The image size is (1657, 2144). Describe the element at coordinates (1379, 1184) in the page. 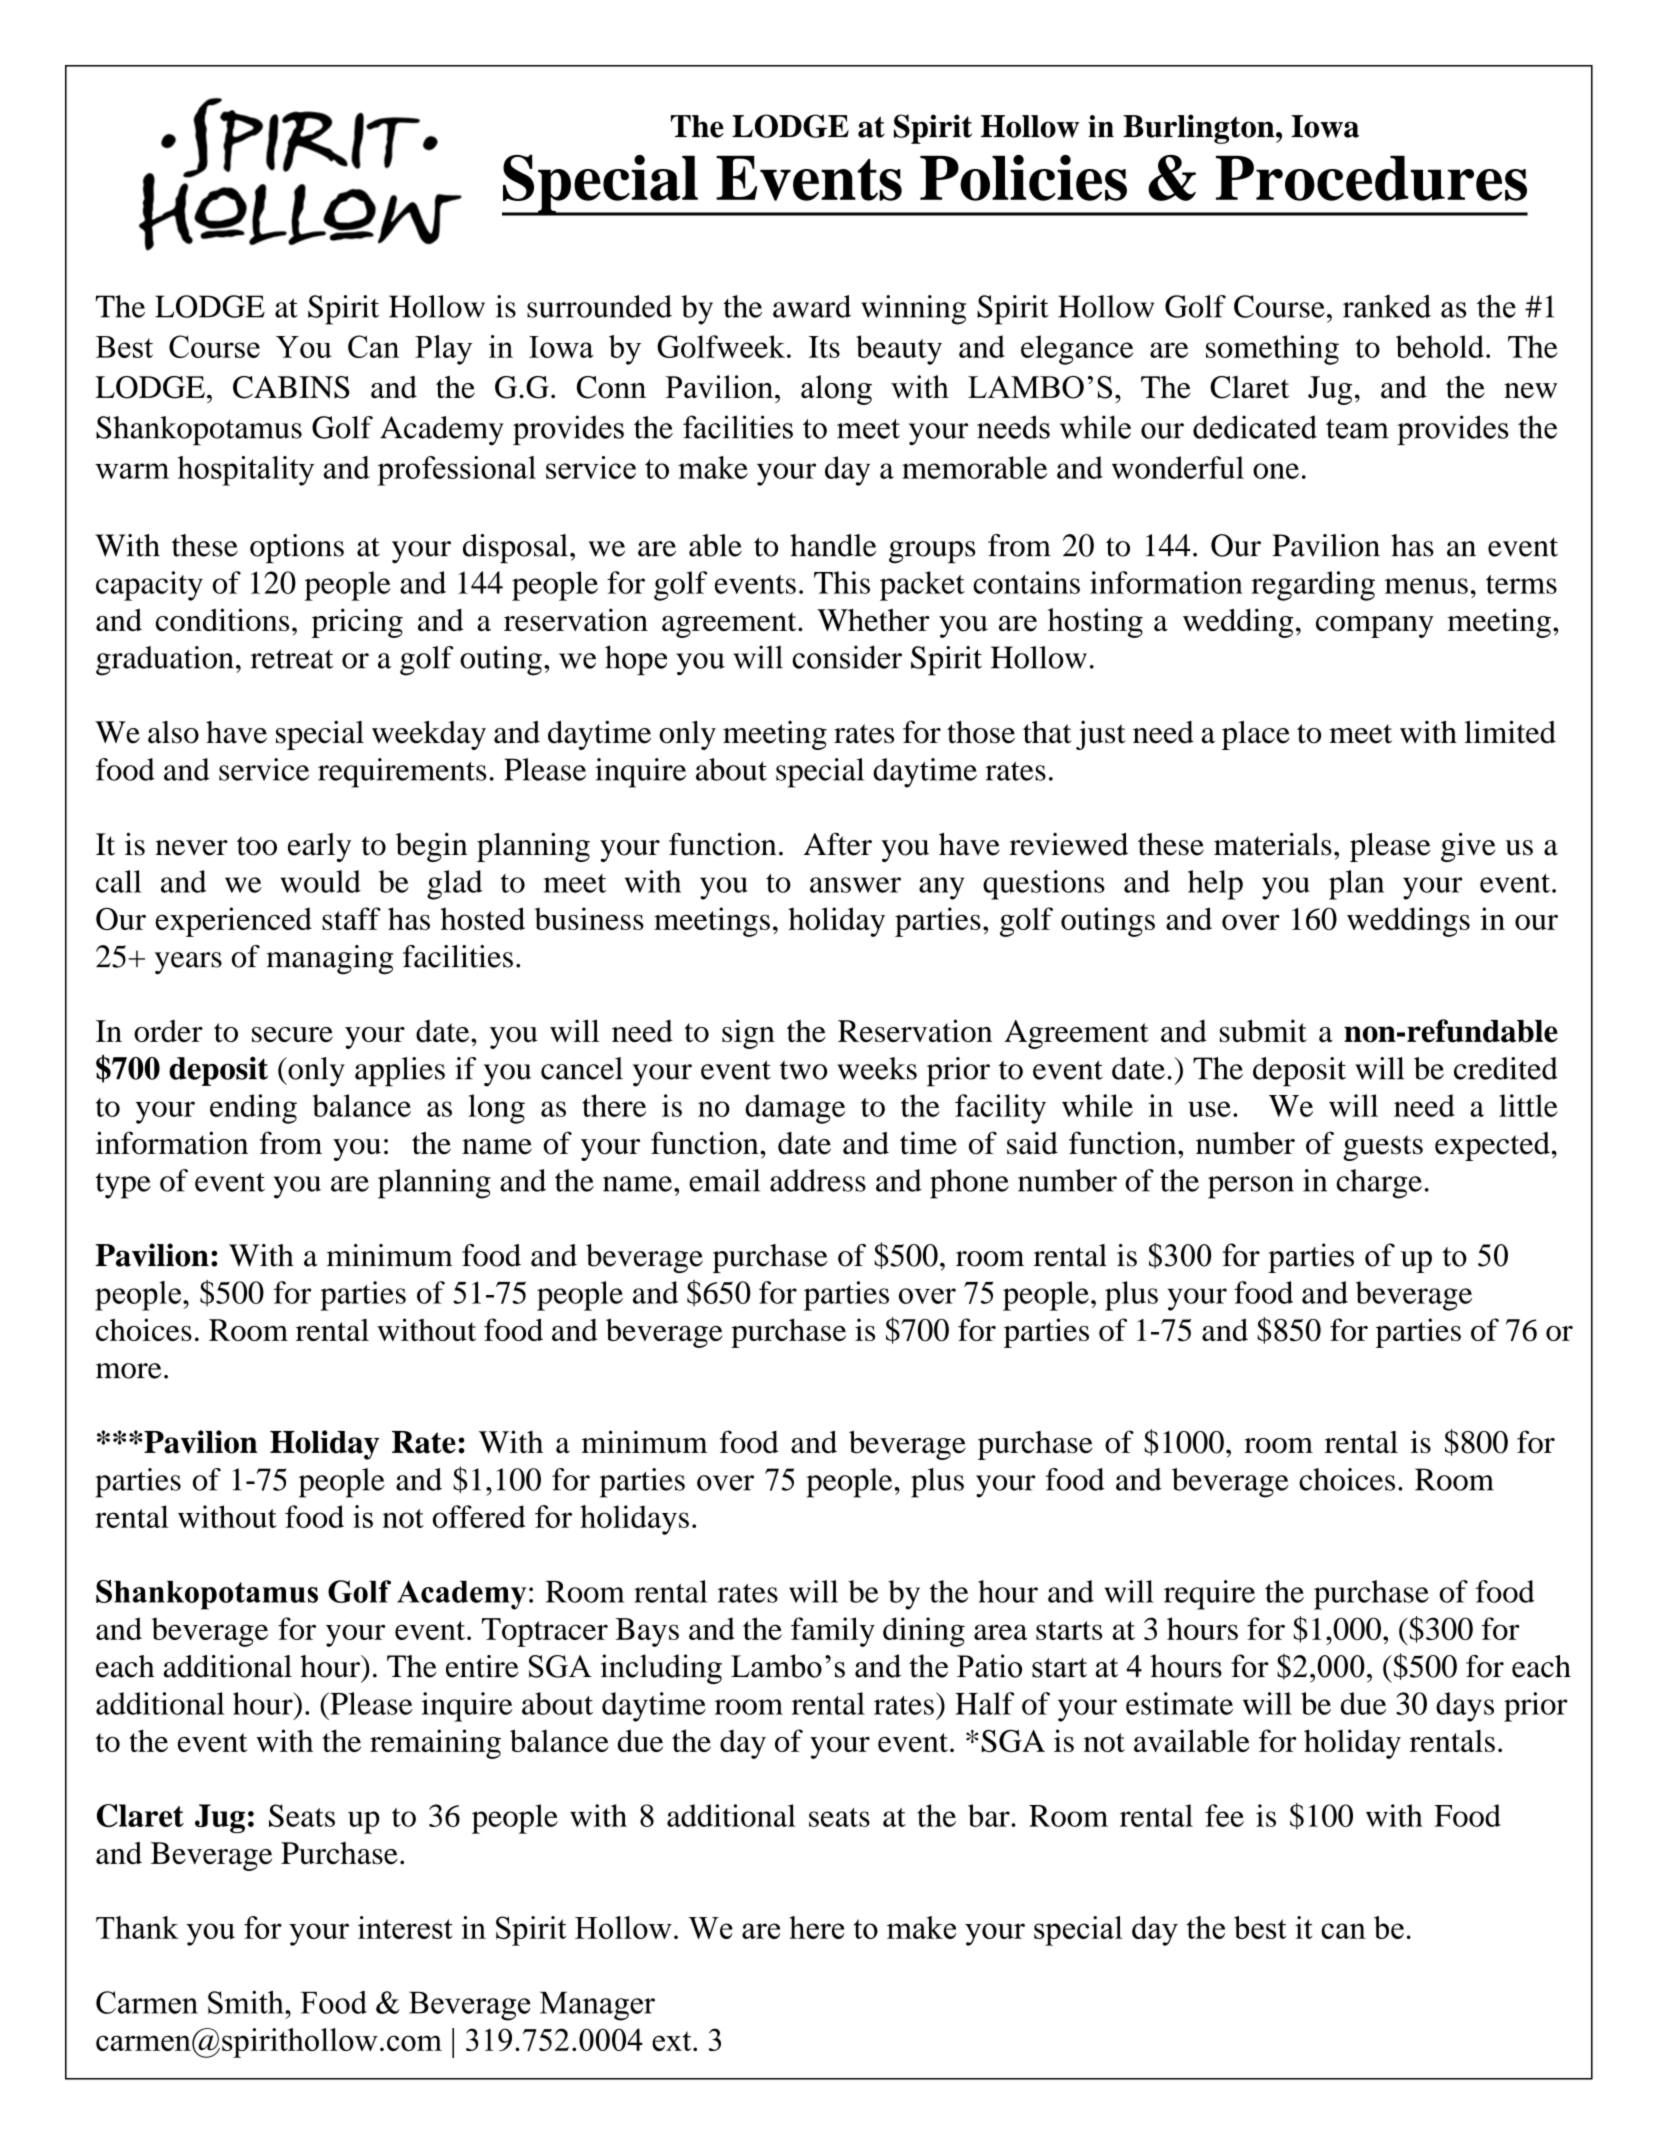

I see `charge` at that location.
